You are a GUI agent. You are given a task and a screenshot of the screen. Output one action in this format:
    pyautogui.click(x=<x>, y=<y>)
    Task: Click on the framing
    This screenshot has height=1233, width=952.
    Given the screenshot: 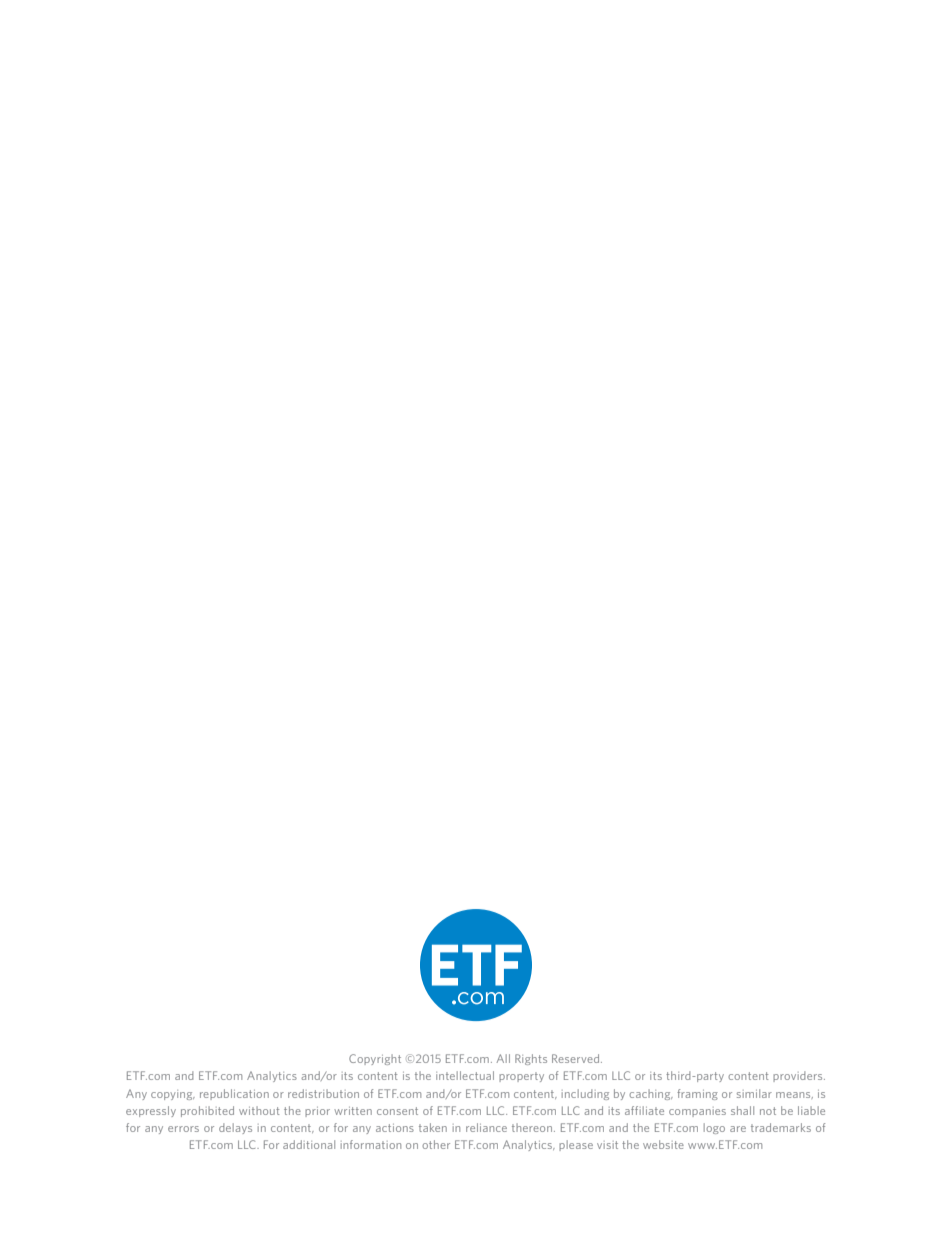 What is the action you would take?
    pyautogui.click(x=697, y=1094)
